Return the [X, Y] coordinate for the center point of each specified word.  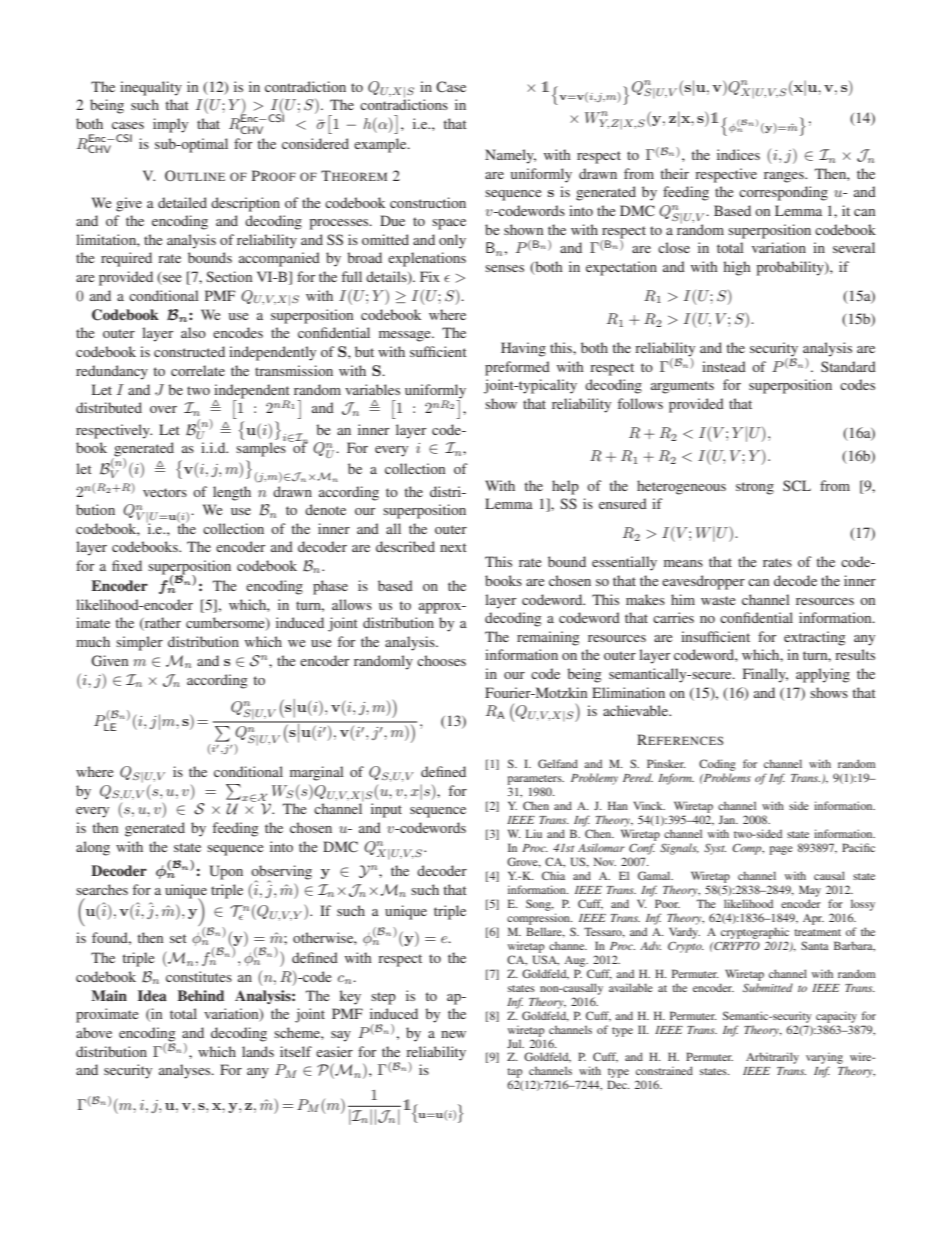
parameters [535, 780]
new [453, 1034]
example [381, 145]
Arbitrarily [772, 1058]
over [163, 409]
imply [170, 125]
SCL [797, 485]
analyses [186, 1071]
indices [738, 154]
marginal [317, 773]
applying [823, 675]
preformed [517, 368]
